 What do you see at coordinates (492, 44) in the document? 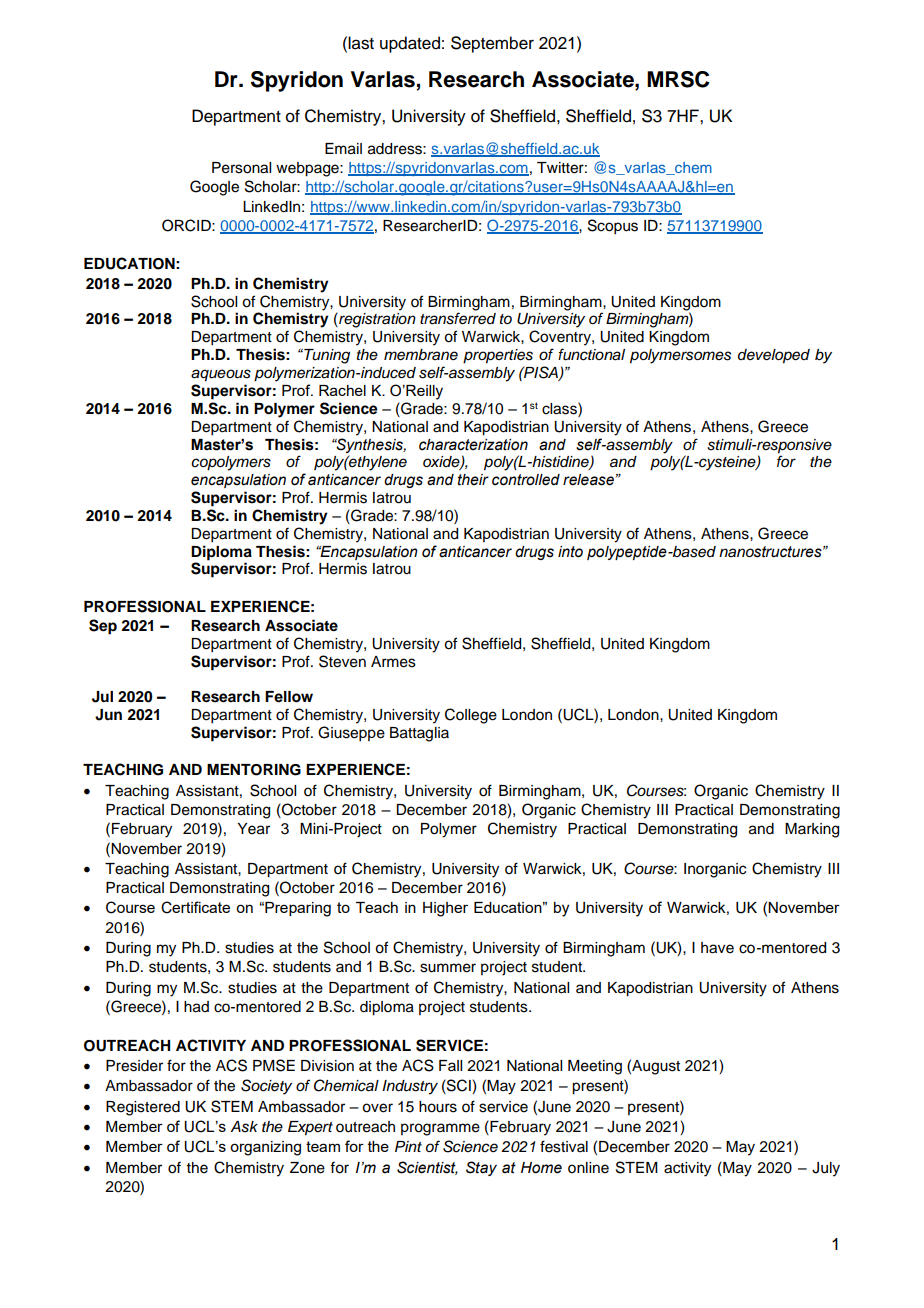
I see `September` at bounding box center [492, 44].
